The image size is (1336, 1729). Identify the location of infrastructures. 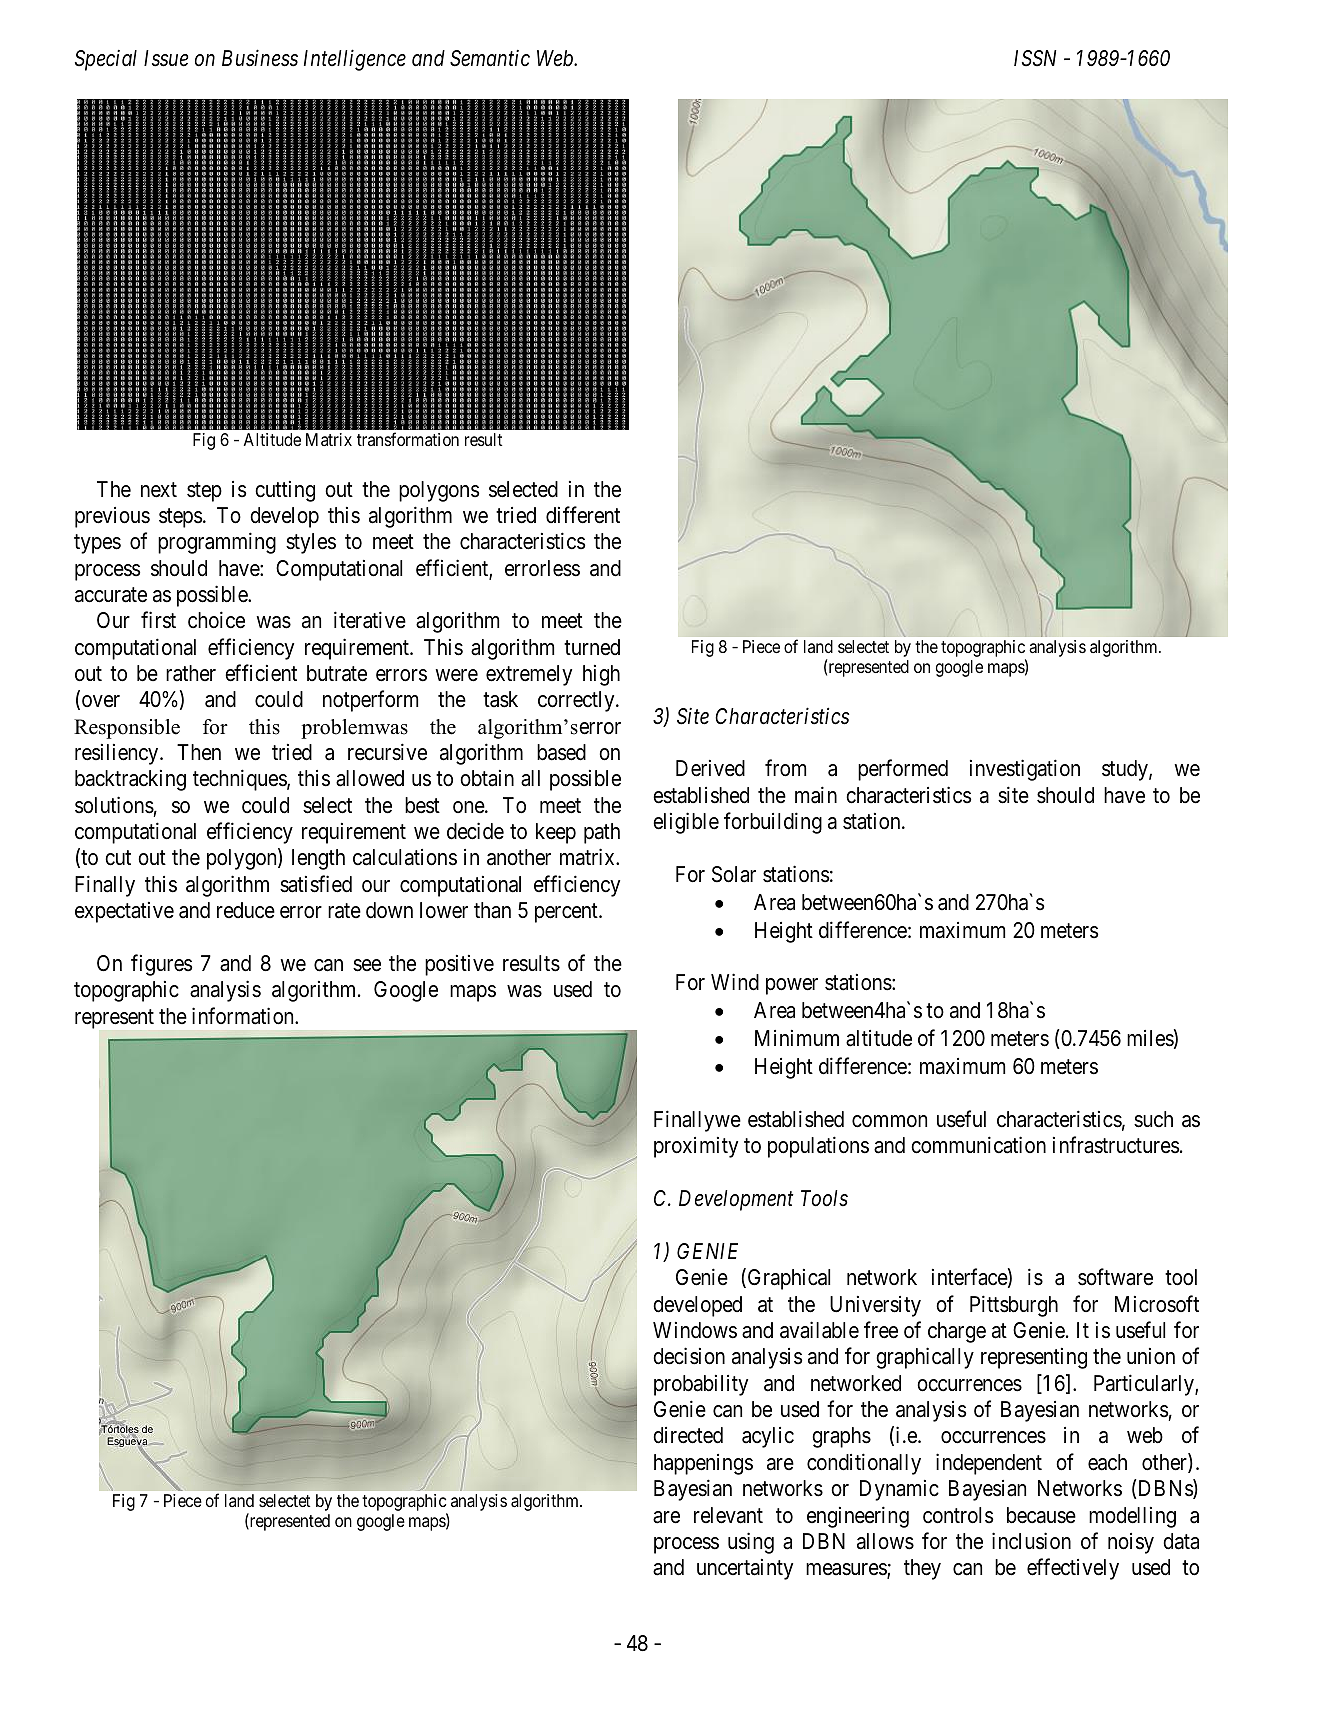
(1116, 1145).
